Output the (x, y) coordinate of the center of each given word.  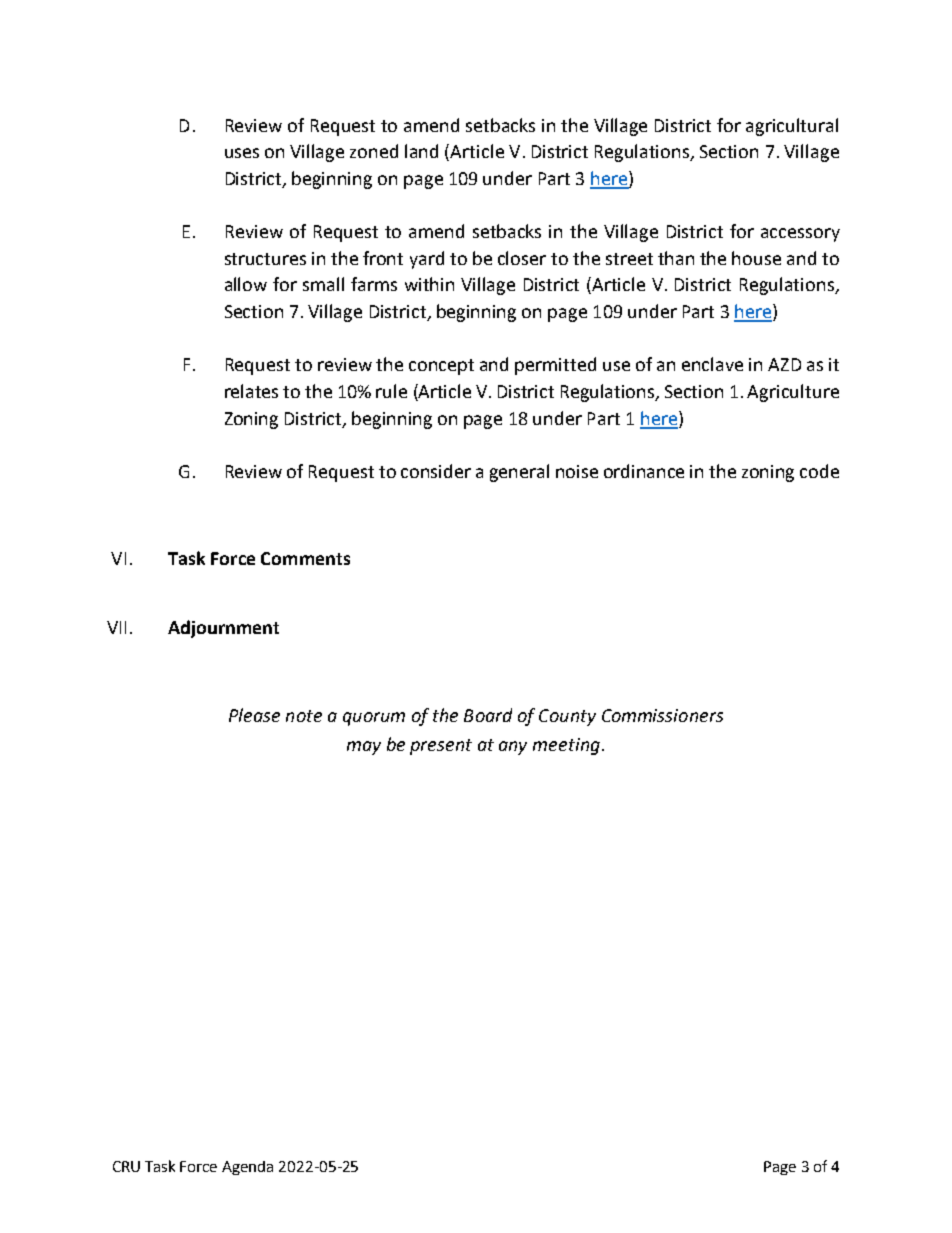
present (441, 747)
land (421, 151)
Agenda (247, 1168)
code (819, 471)
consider (436, 471)
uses (242, 153)
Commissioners (662, 715)
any (513, 748)
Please (254, 715)
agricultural (792, 127)
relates (251, 391)
